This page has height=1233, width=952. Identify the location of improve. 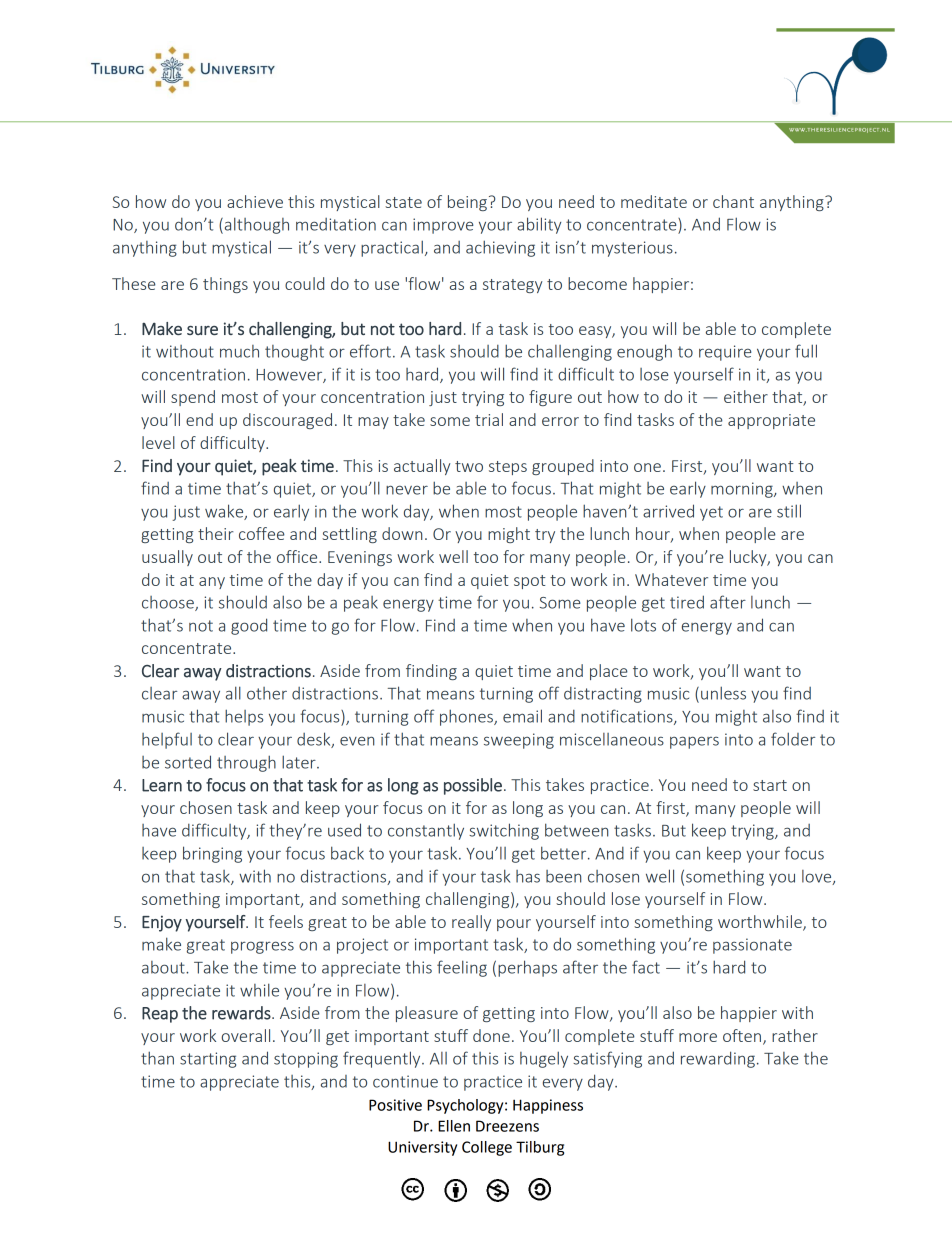
(443, 226).
